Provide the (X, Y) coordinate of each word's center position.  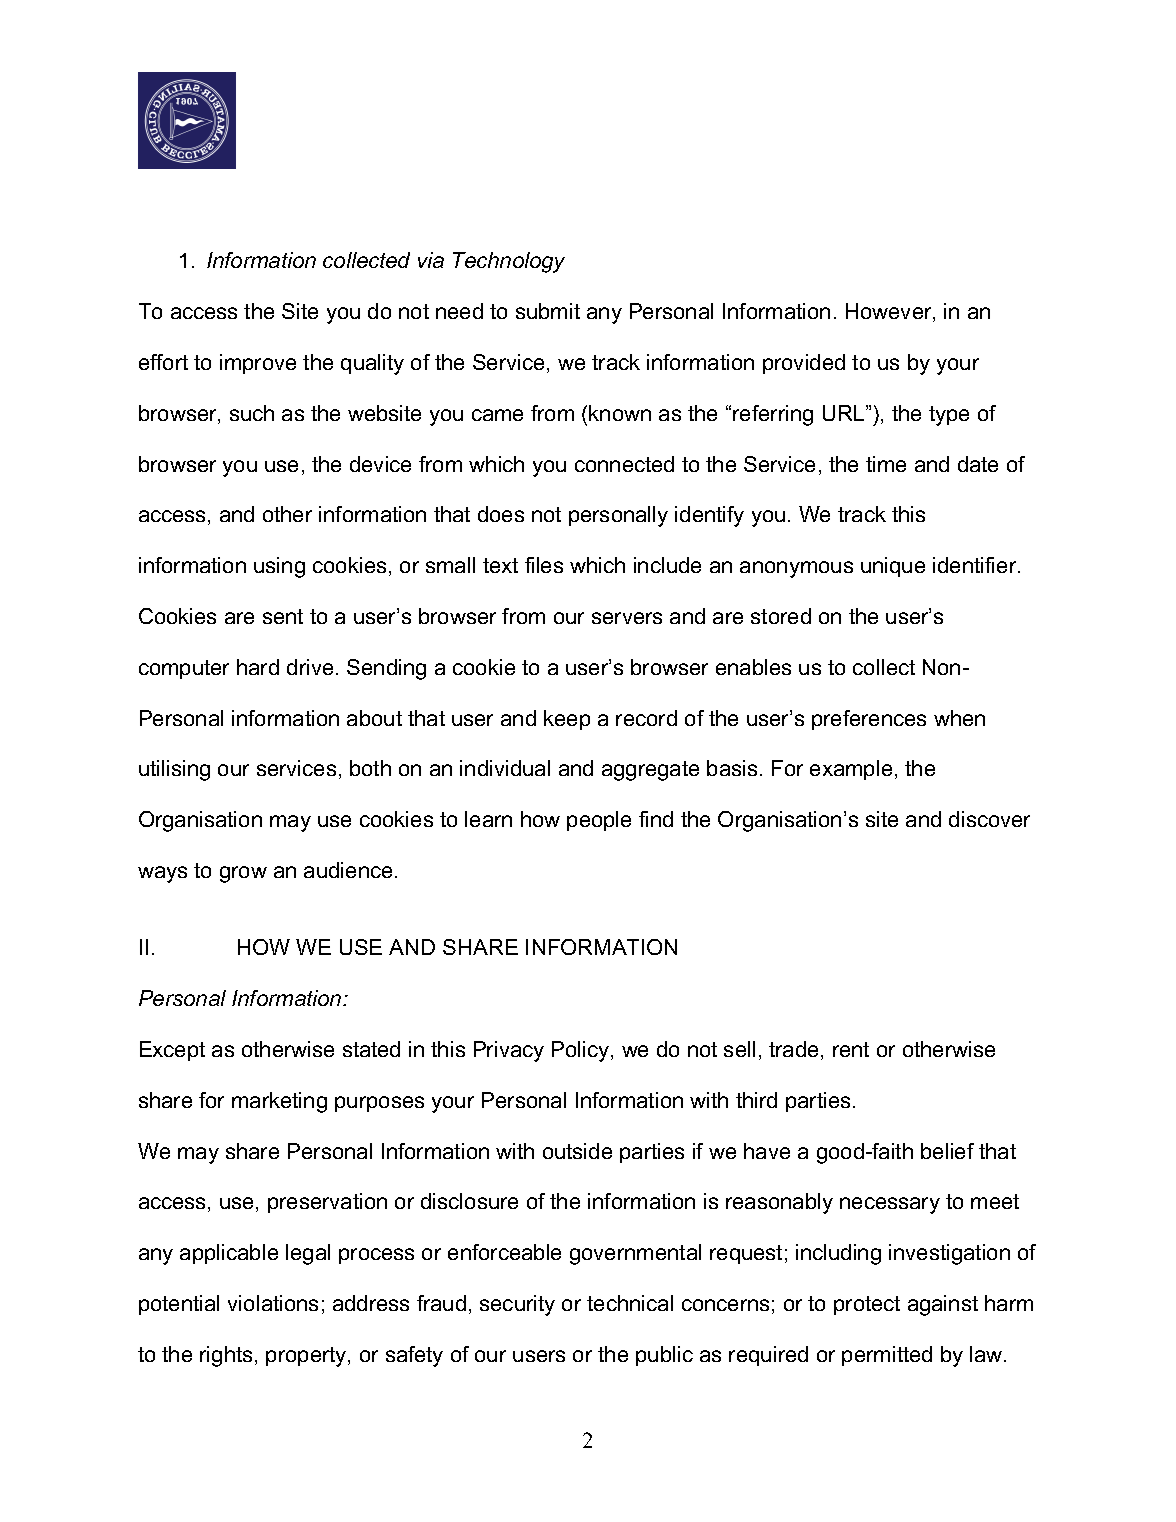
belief (947, 1151)
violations (273, 1303)
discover (989, 819)
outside (577, 1151)
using (279, 567)
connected (624, 464)
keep (567, 720)
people (599, 821)
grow (243, 874)
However (890, 312)
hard (258, 667)
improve (258, 364)
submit (548, 311)
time (886, 464)
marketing (279, 1102)
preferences (869, 720)
